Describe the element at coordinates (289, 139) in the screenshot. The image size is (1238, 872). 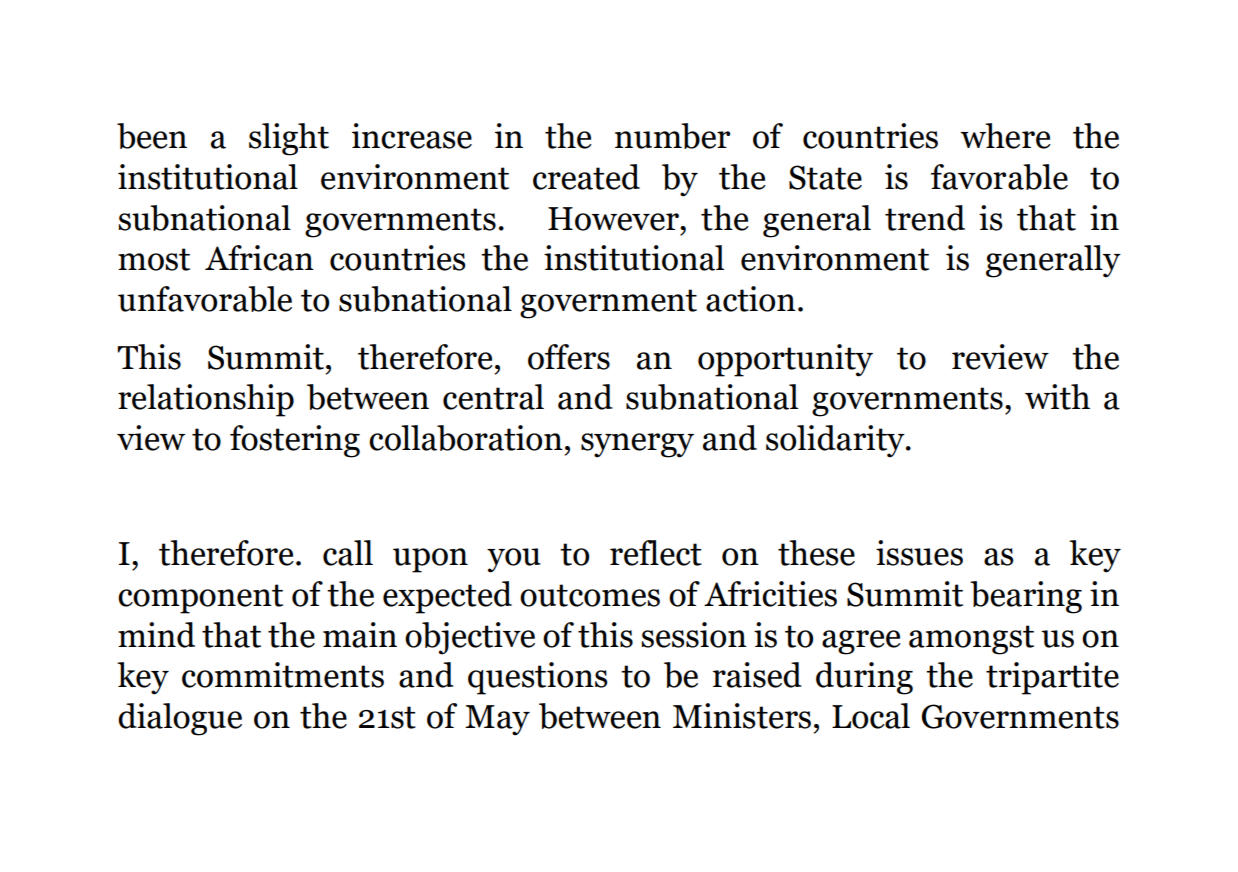
I see `slight` at that location.
